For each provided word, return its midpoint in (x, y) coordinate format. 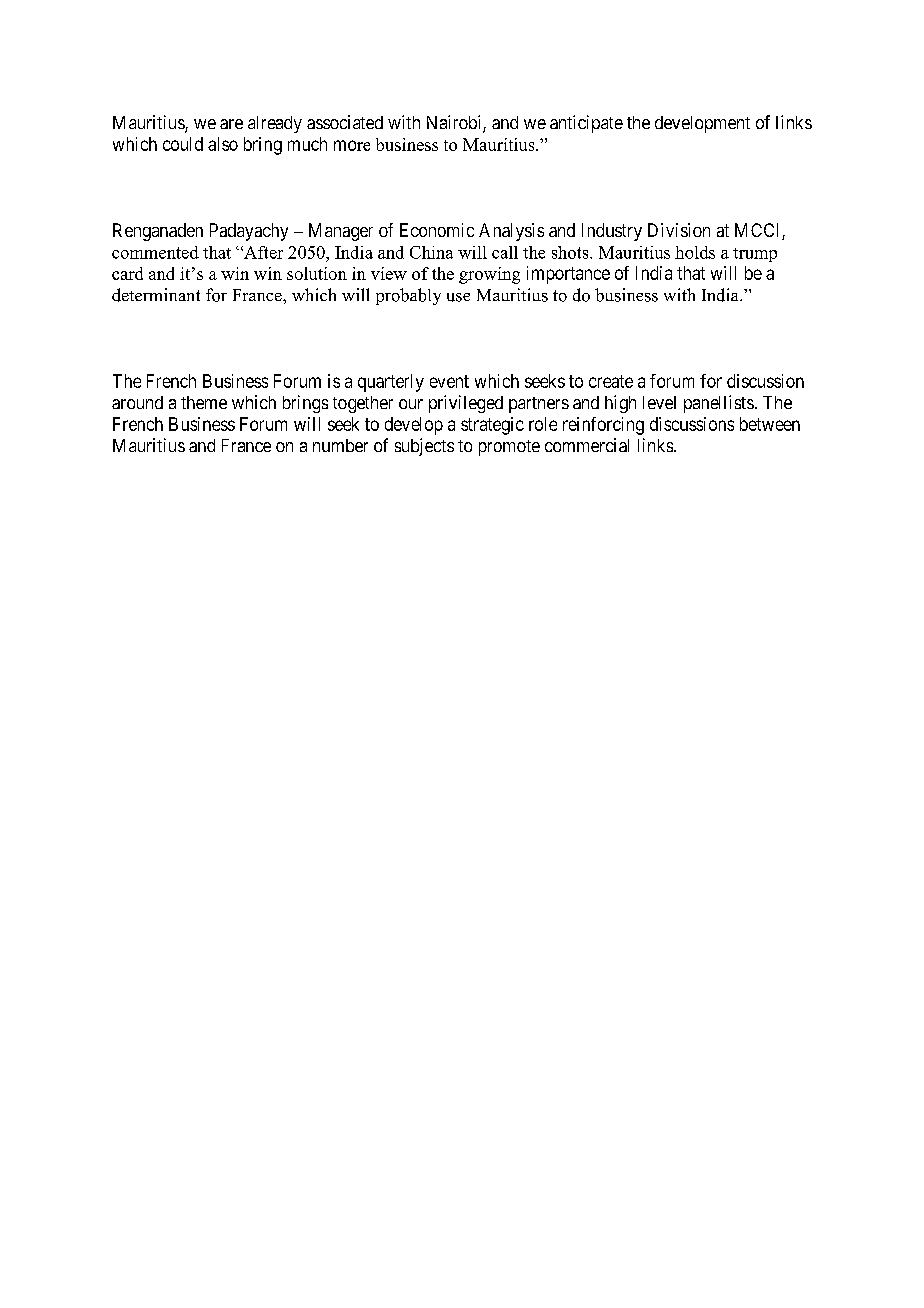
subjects (424, 447)
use (458, 297)
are (231, 124)
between (770, 424)
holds (695, 252)
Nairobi (455, 123)
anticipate (586, 124)
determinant (156, 295)
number (340, 445)
